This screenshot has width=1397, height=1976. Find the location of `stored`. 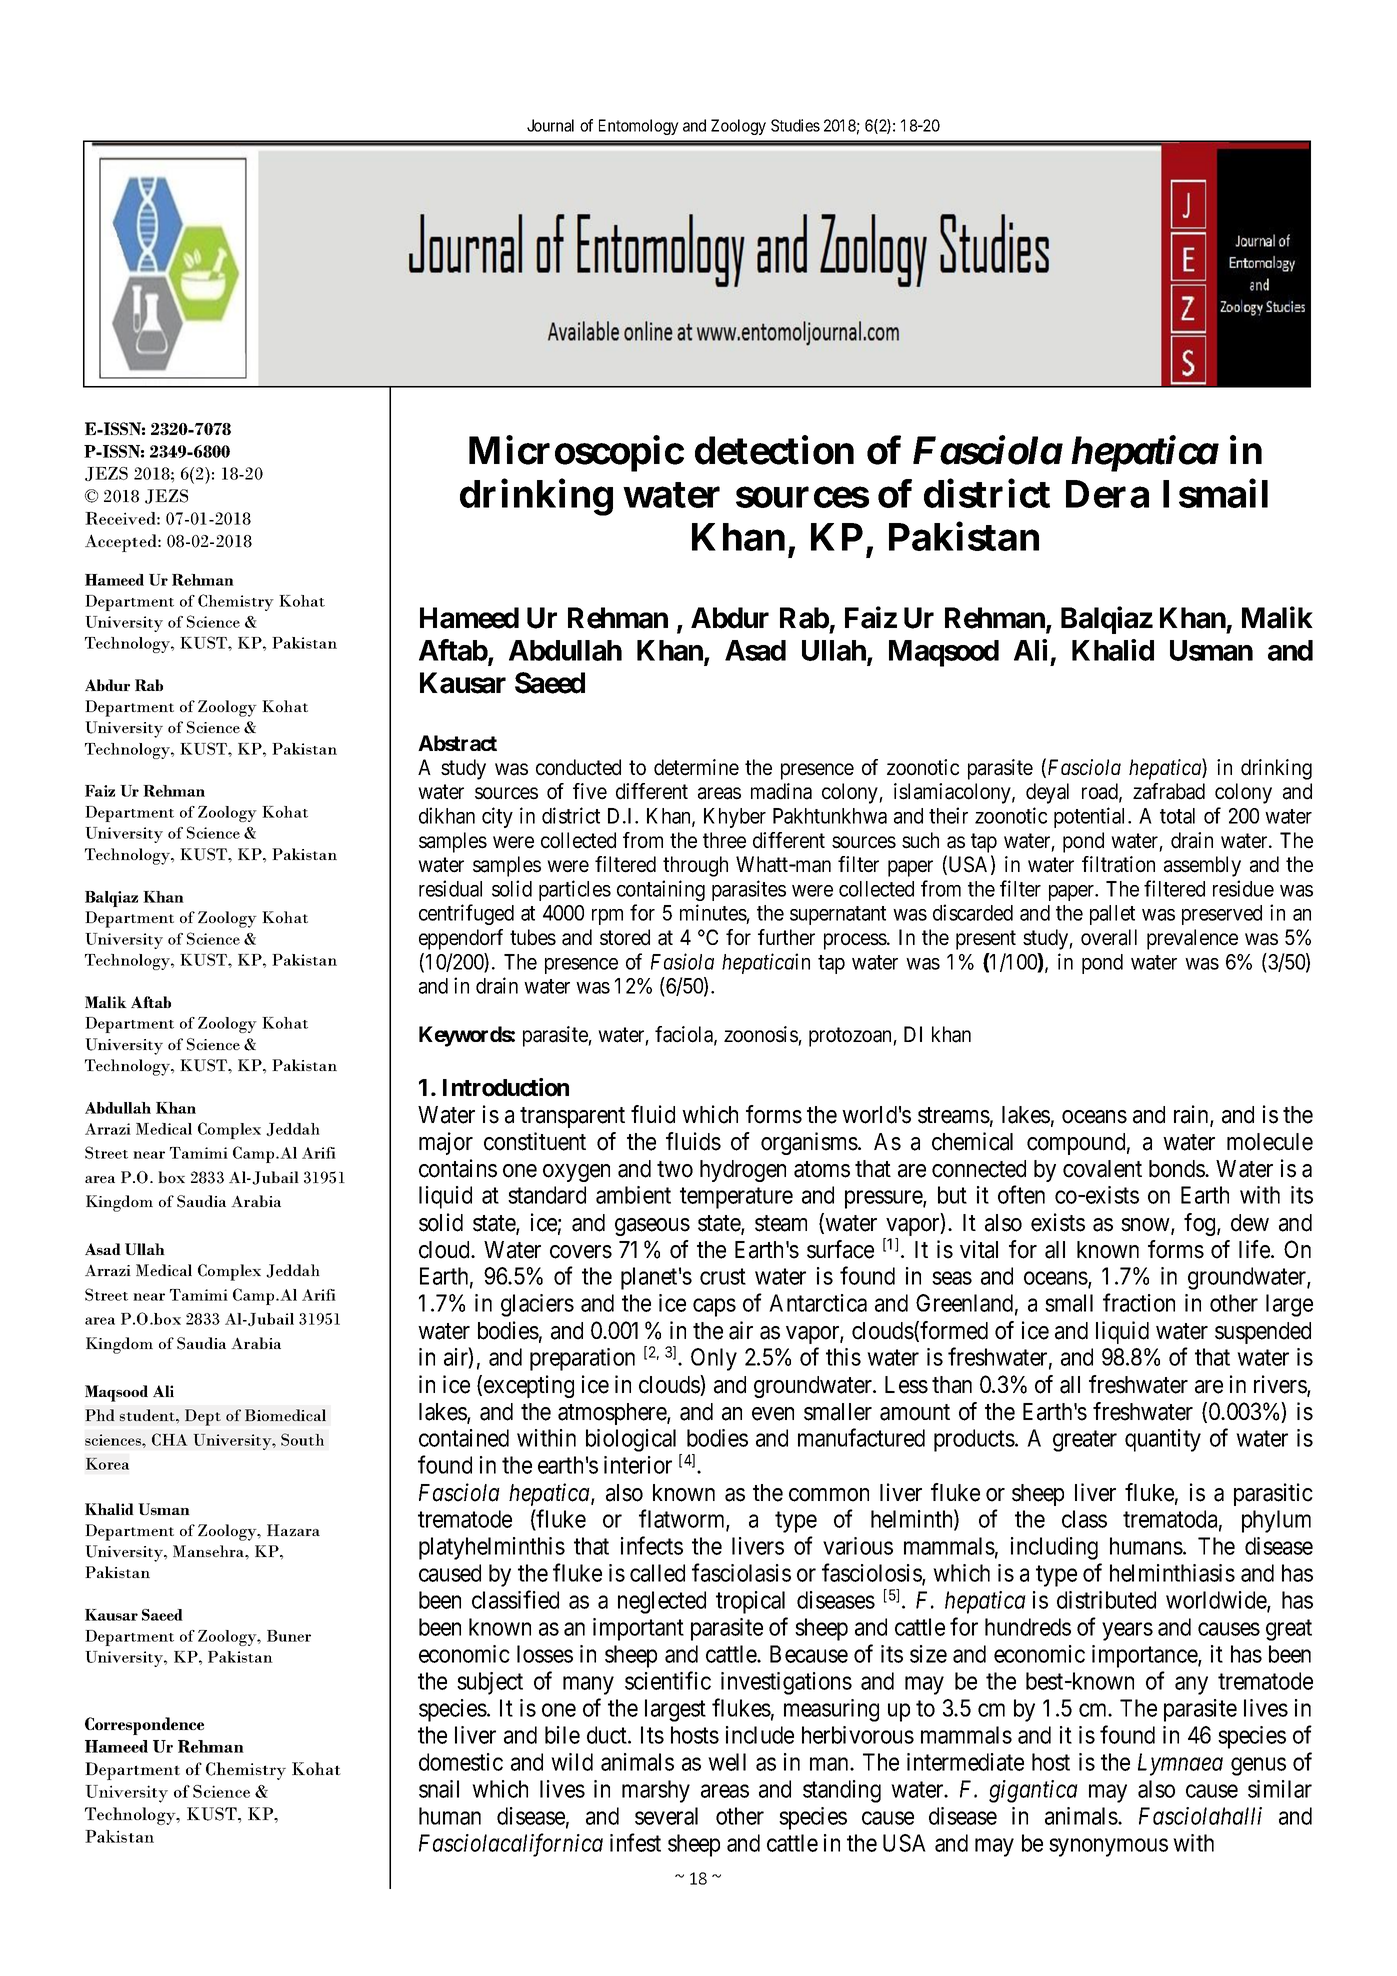

stored is located at coordinates (625, 937).
